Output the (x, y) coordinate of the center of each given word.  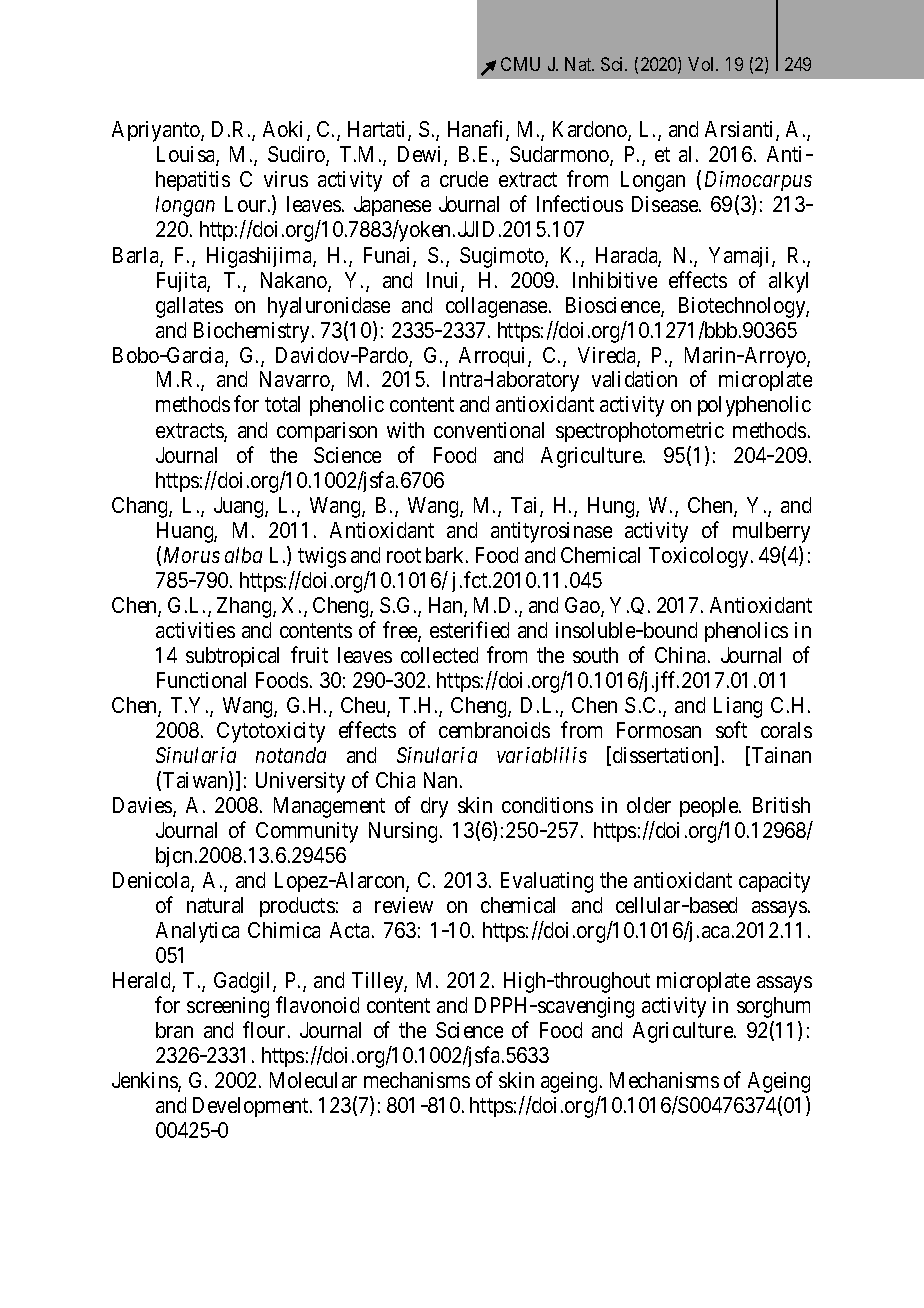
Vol (703, 64)
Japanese (392, 206)
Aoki (285, 131)
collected (439, 655)
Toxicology (698, 557)
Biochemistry (251, 332)
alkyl (788, 282)
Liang (738, 707)
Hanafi (477, 131)
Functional (201, 680)
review (404, 905)
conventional (489, 430)
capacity (774, 882)
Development (252, 1107)
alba (243, 555)
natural (215, 905)
